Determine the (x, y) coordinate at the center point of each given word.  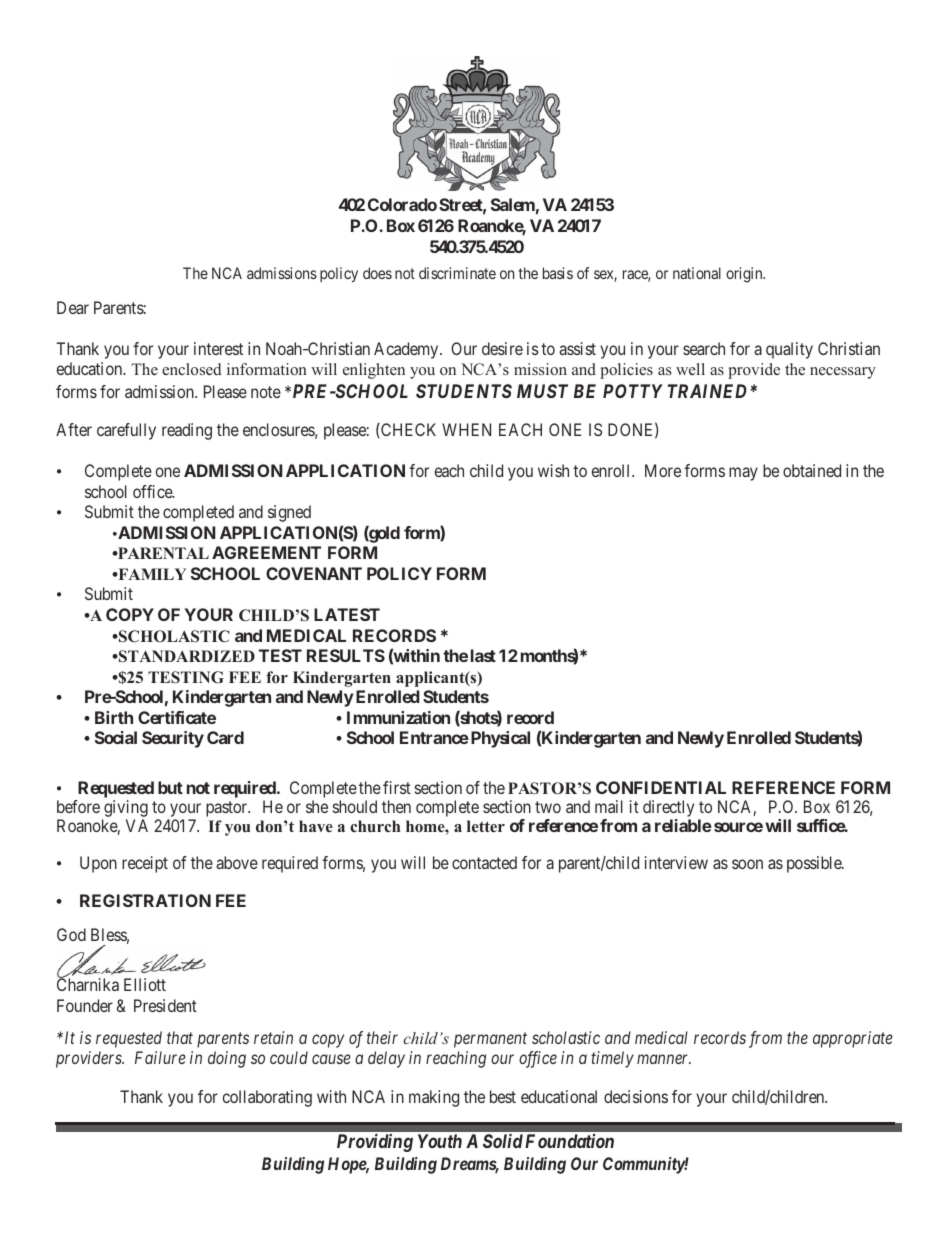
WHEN (466, 429)
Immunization (398, 717)
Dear (73, 307)
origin (745, 275)
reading (187, 431)
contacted (484, 862)
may (743, 474)
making (434, 1098)
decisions (636, 1096)
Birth (114, 717)
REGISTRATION (145, 900)
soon (747, 864)
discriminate (457, 273)
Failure (160, 1057)
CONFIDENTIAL (661, 787)
